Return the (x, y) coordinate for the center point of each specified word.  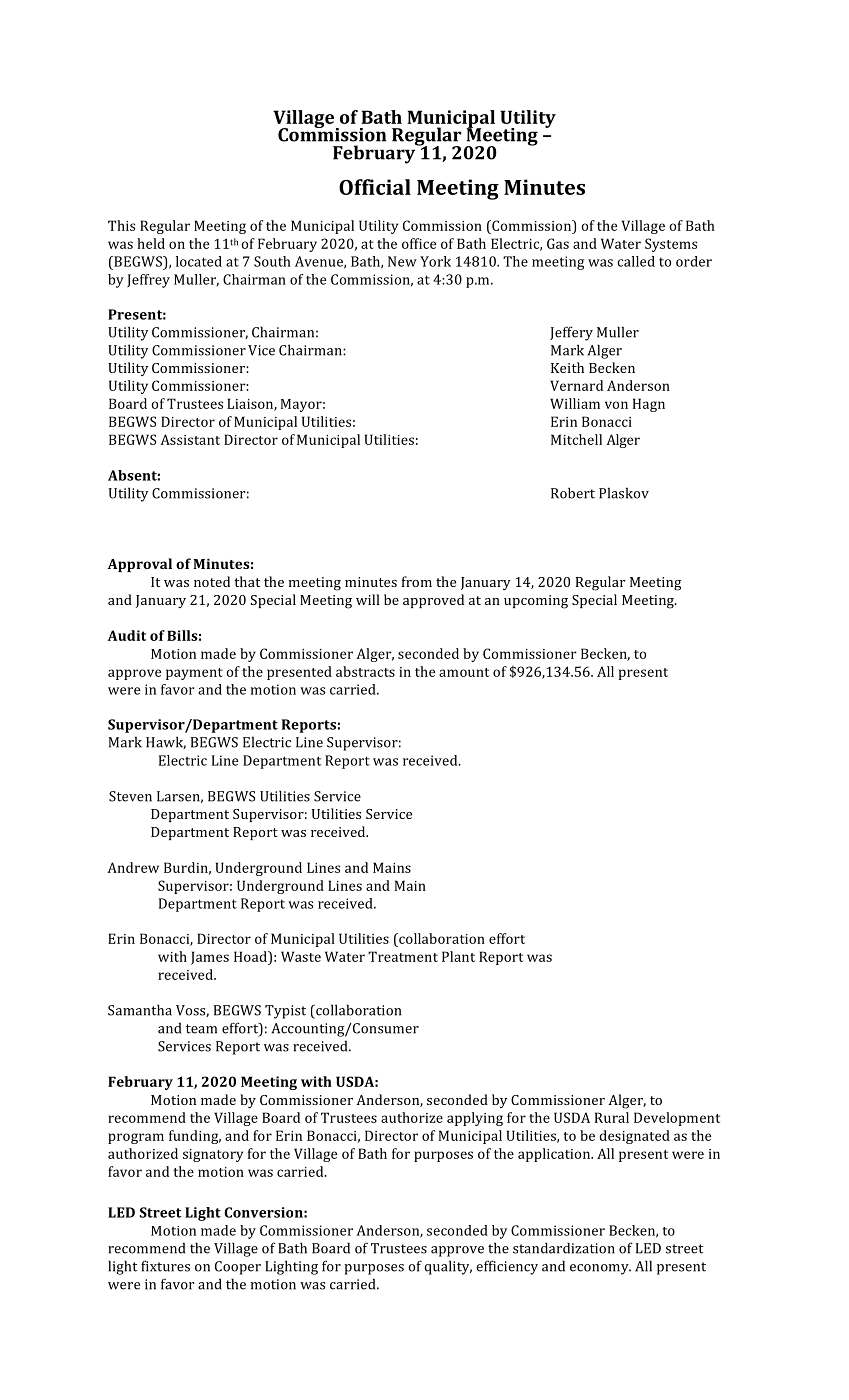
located (199, 261)
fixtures (165, 1266)
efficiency (507, 1267)
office (419, 243)
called (636, 261)
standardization (564, 1248)
